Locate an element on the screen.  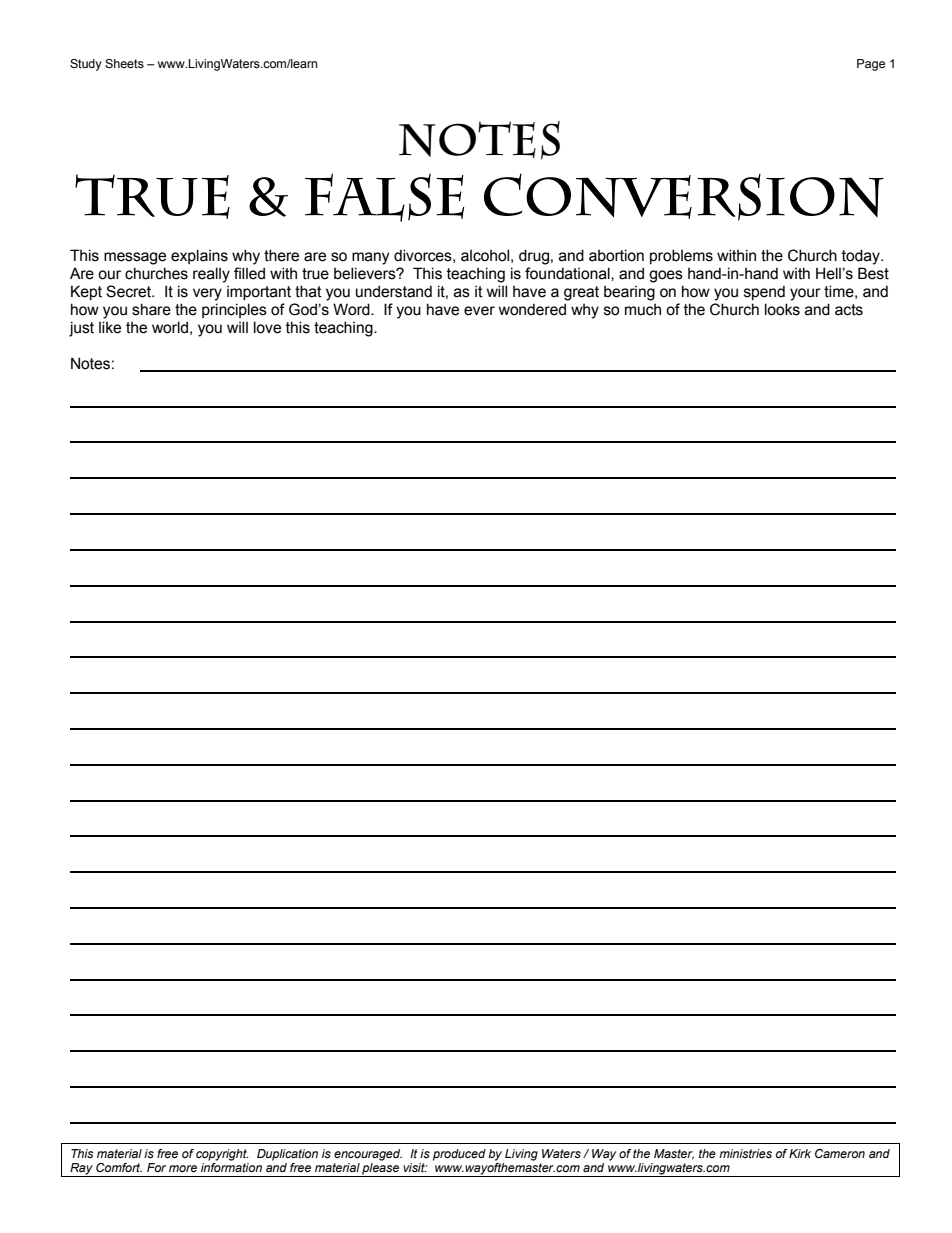
acts is located at coordinates (849, 310).
